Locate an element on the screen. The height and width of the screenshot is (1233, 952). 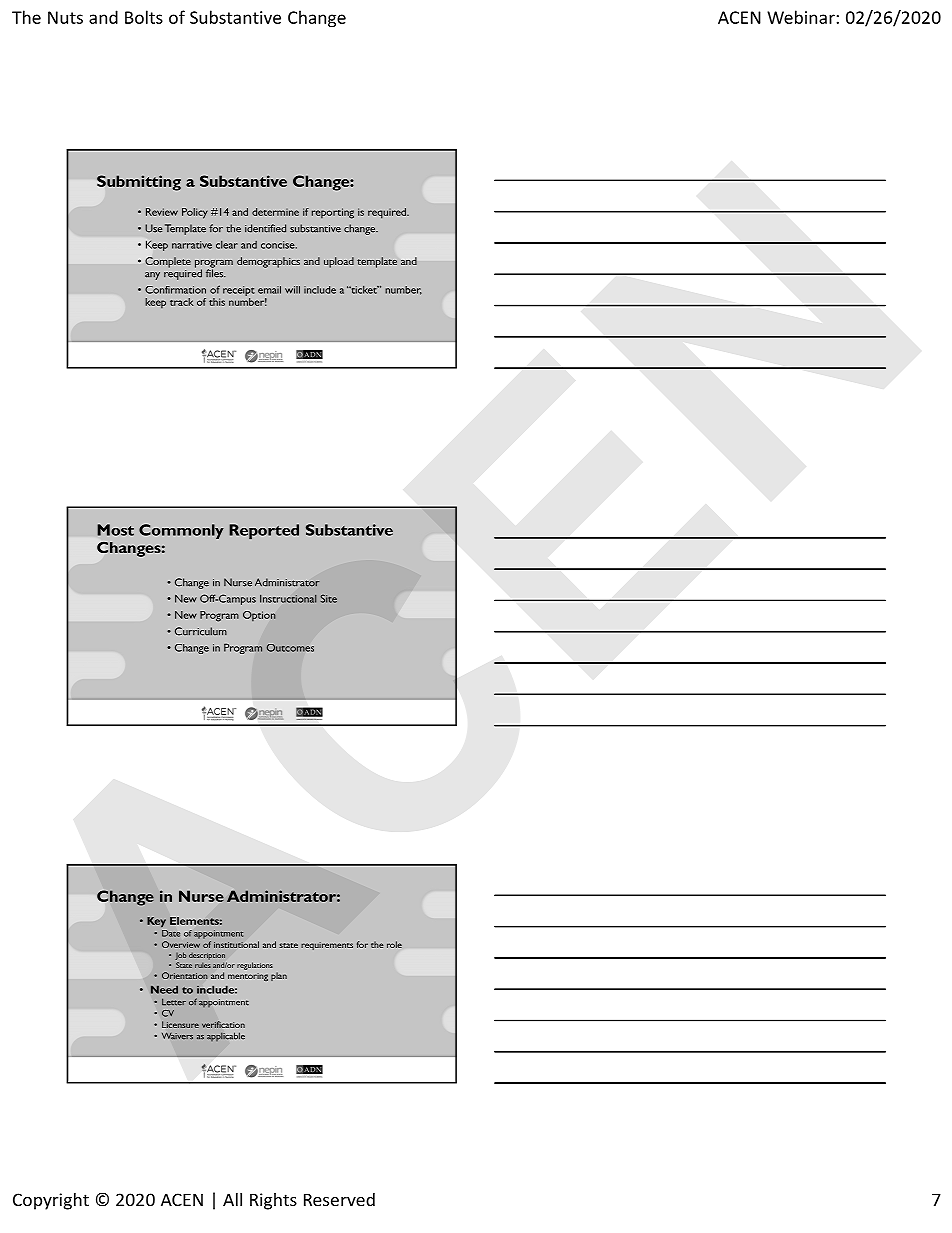
Bolts is located at coordinates (144, 17).
